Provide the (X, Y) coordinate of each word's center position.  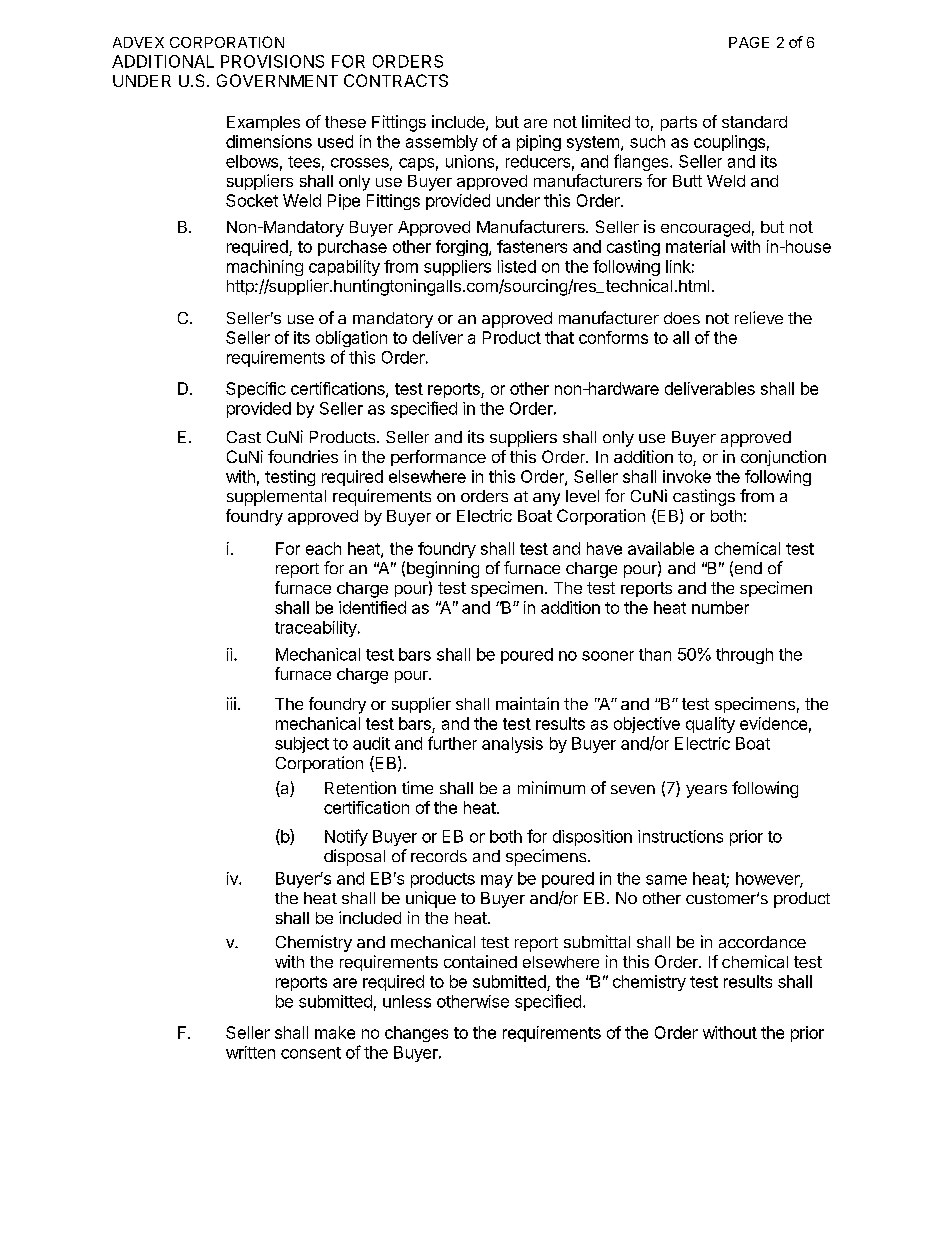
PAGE (749, 42)
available (661, 548)
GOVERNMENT (277, 80)
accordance (762, 942)
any (546, 499)
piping (539, 143)
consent (311, 1053)
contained (480, 961)
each (323, 548)
